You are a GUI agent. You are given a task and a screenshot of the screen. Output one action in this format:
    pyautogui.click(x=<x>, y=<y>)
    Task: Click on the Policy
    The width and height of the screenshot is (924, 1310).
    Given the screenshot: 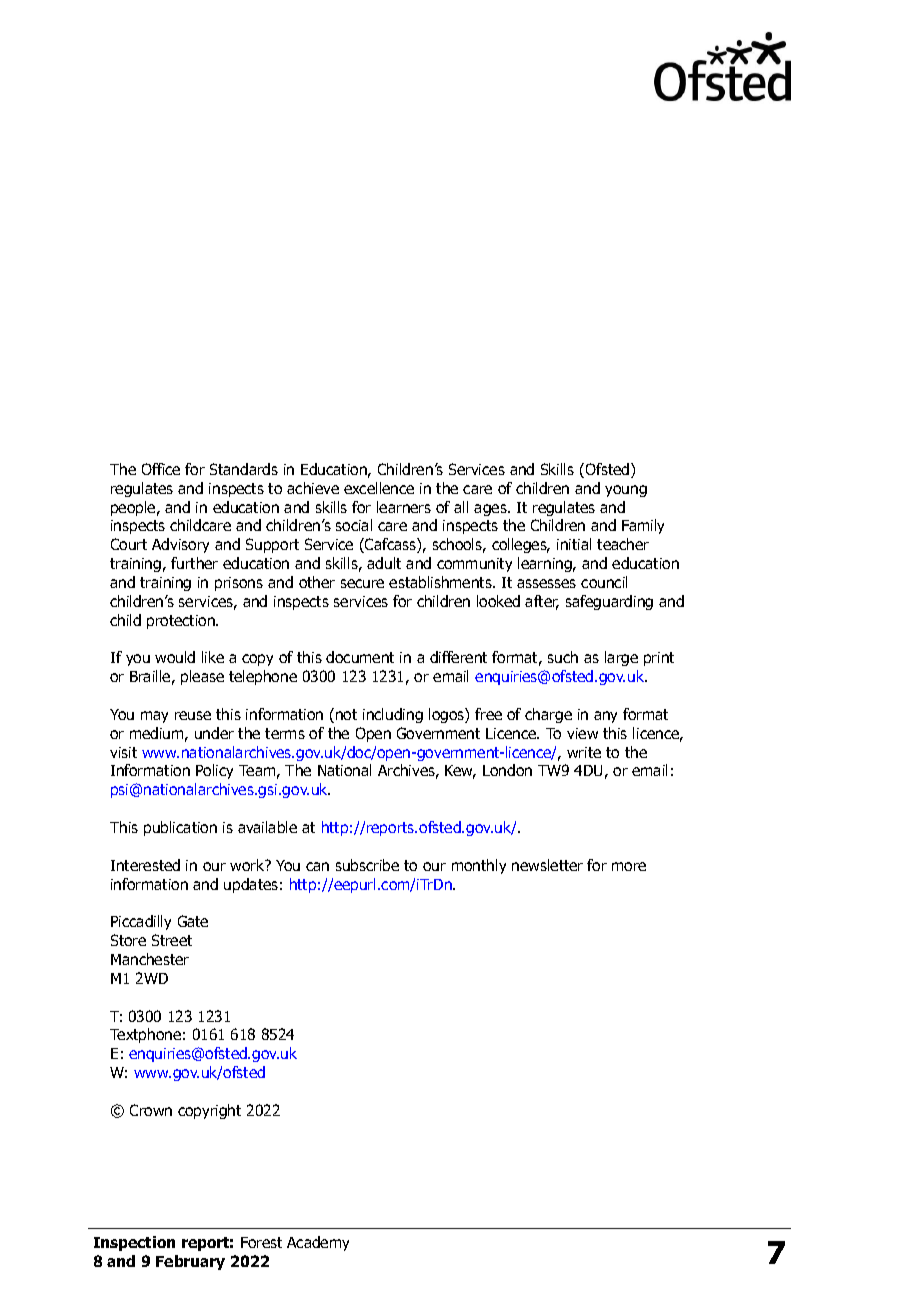 What is the action you would take?
    pyautogui.click(x=214, y=771)
